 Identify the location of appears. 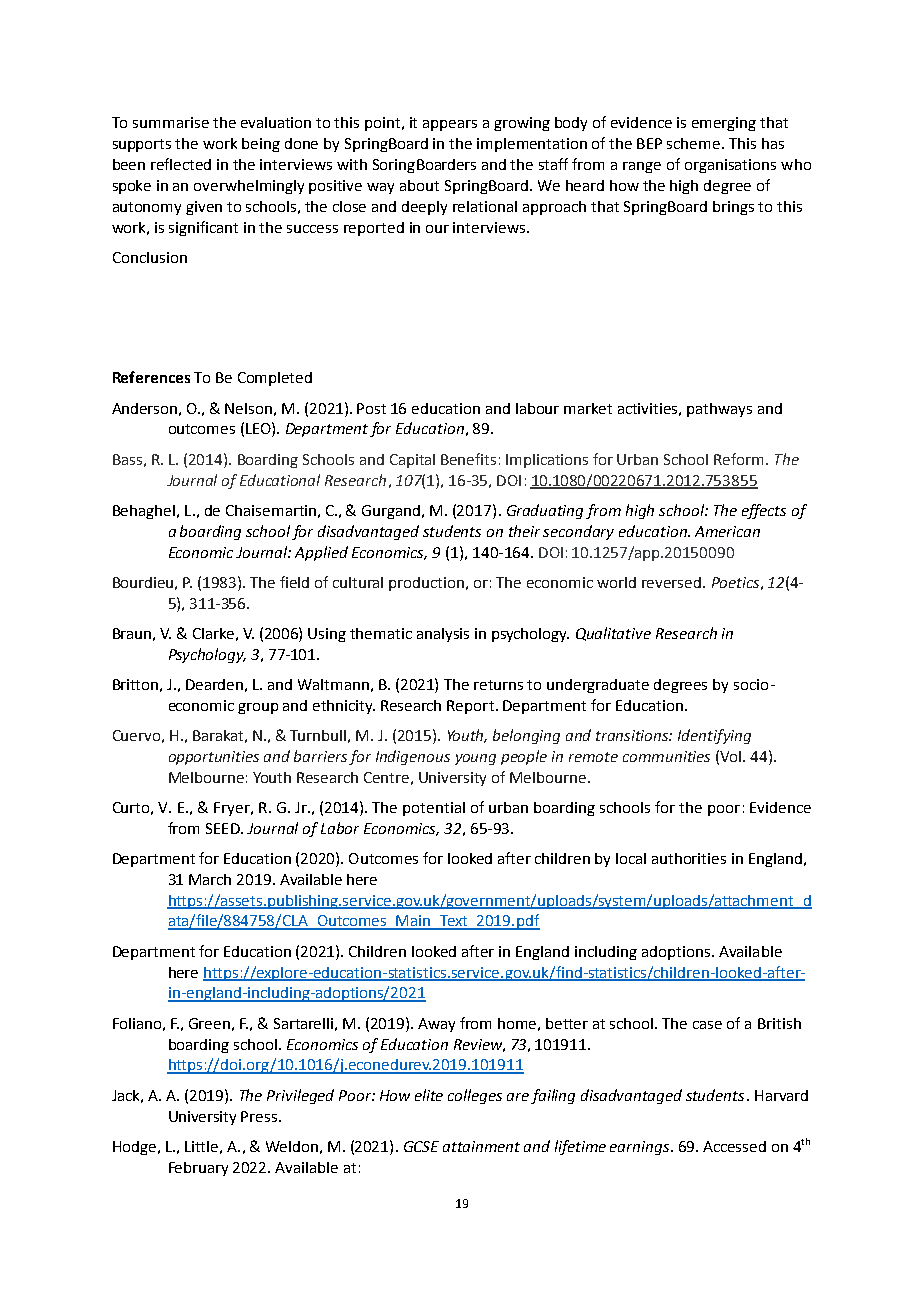
(450, 125).
